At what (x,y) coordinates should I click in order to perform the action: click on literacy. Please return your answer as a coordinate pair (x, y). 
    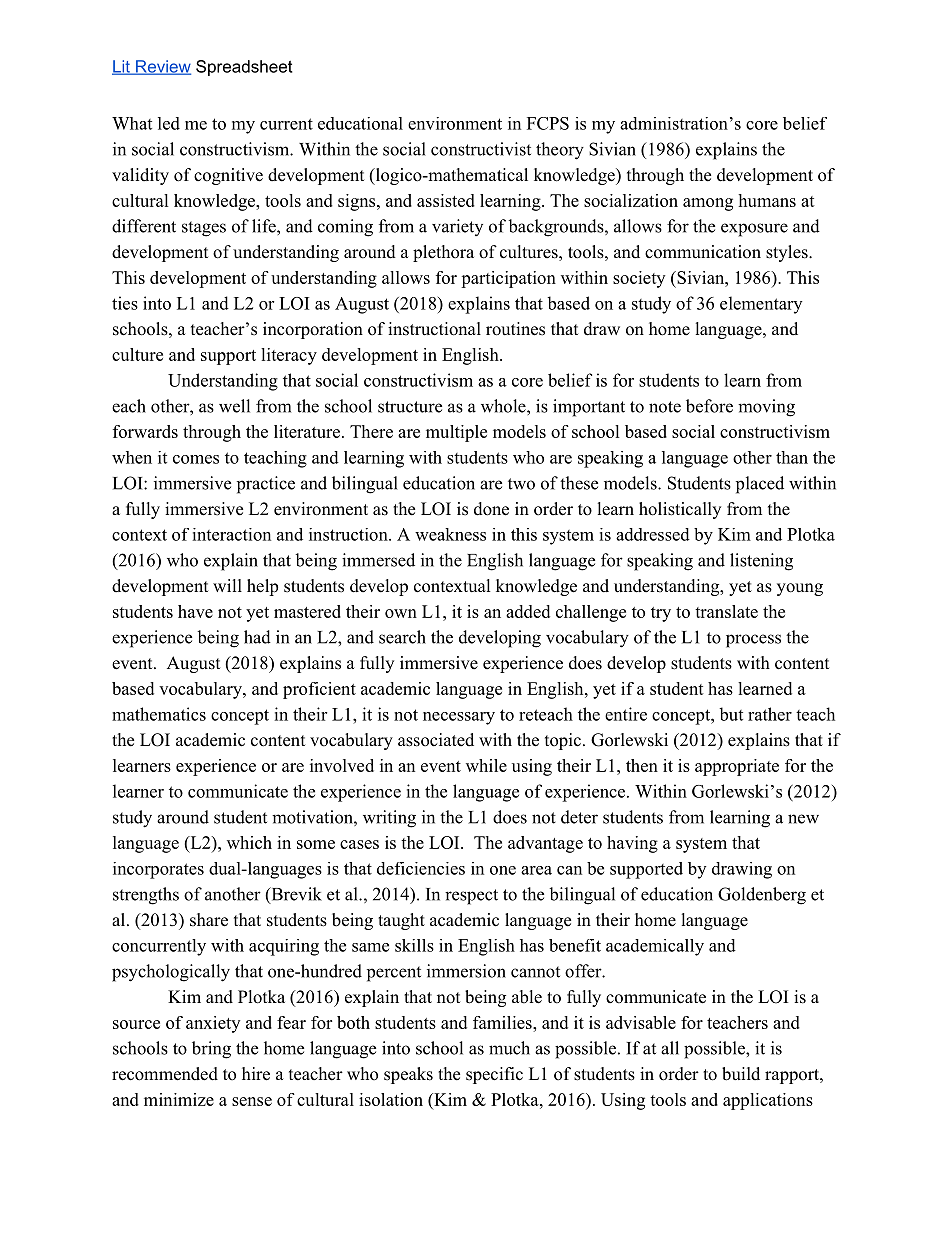
    Looking at the image, I should click on (289, 356).
